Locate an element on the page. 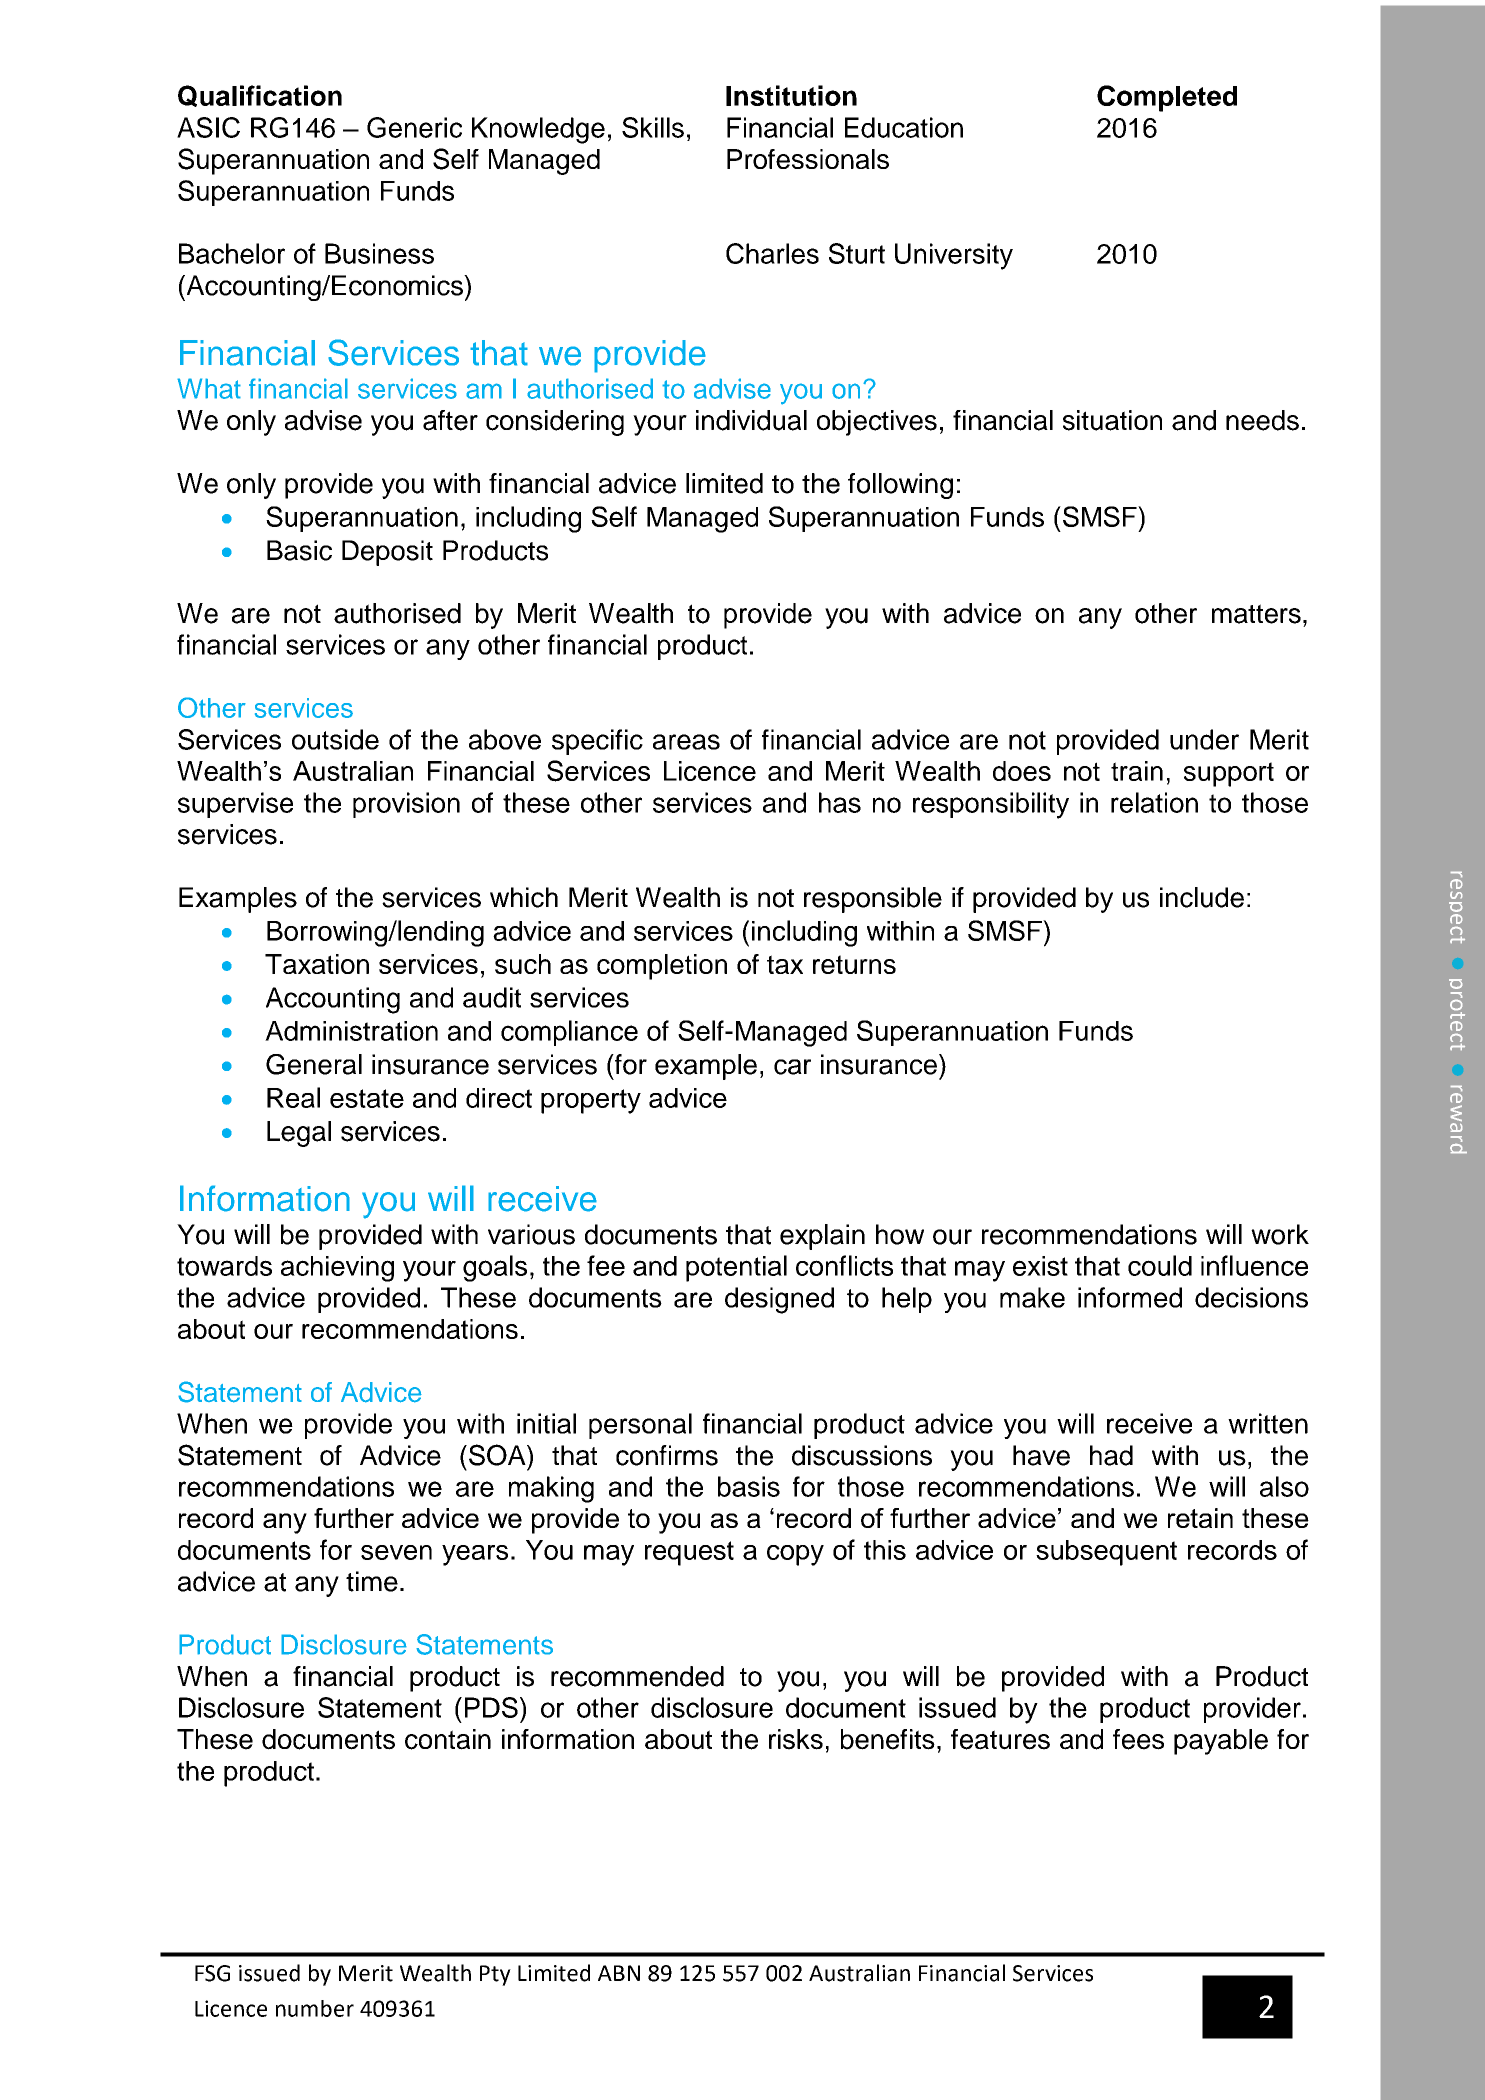 Image resolution: width=1485 pixels, height=2100 pixels. informed is located at coordinates (1130, 1297).
